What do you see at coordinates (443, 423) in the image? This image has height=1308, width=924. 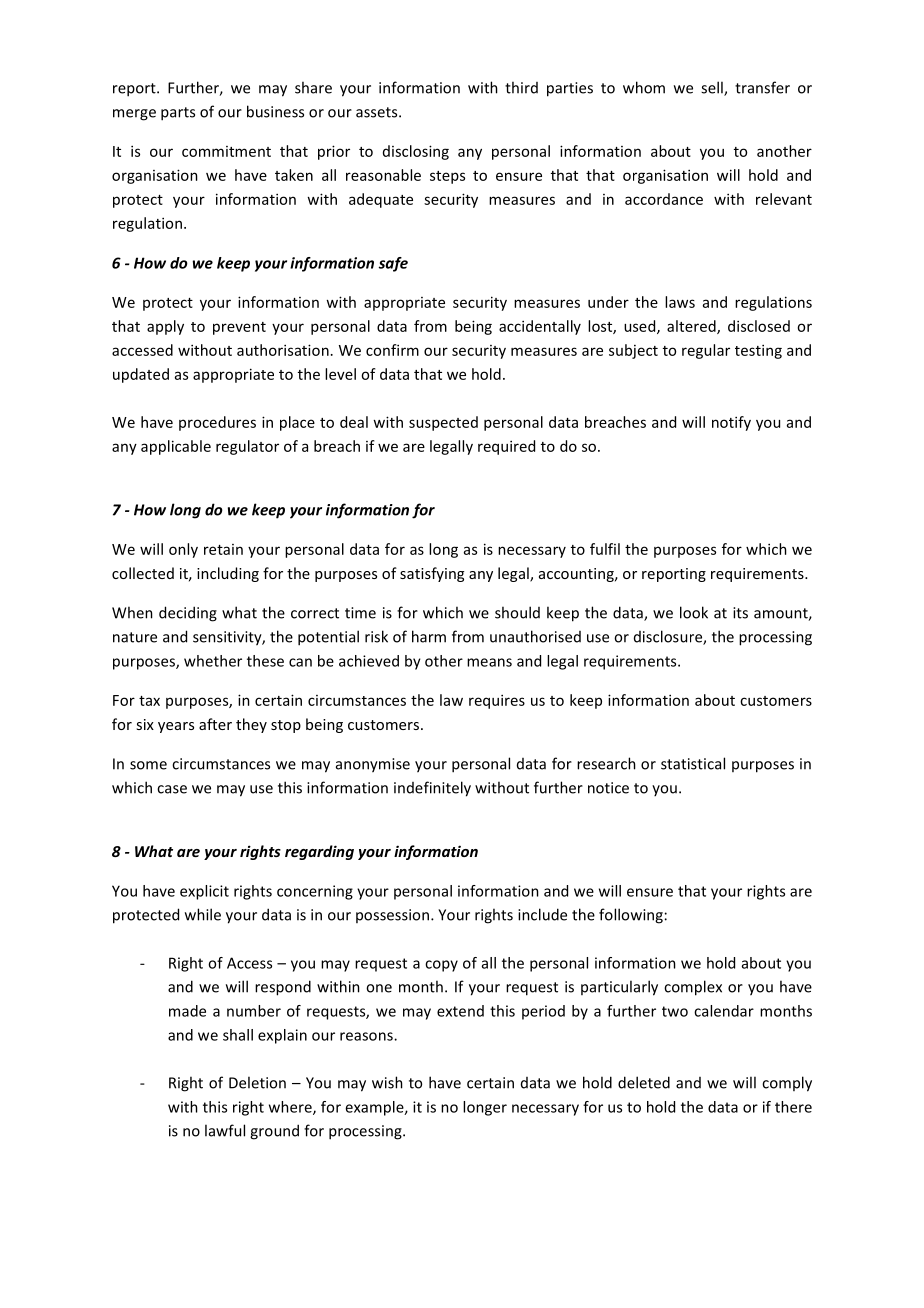 I see `suspected` at bounding box center [443, 423].
